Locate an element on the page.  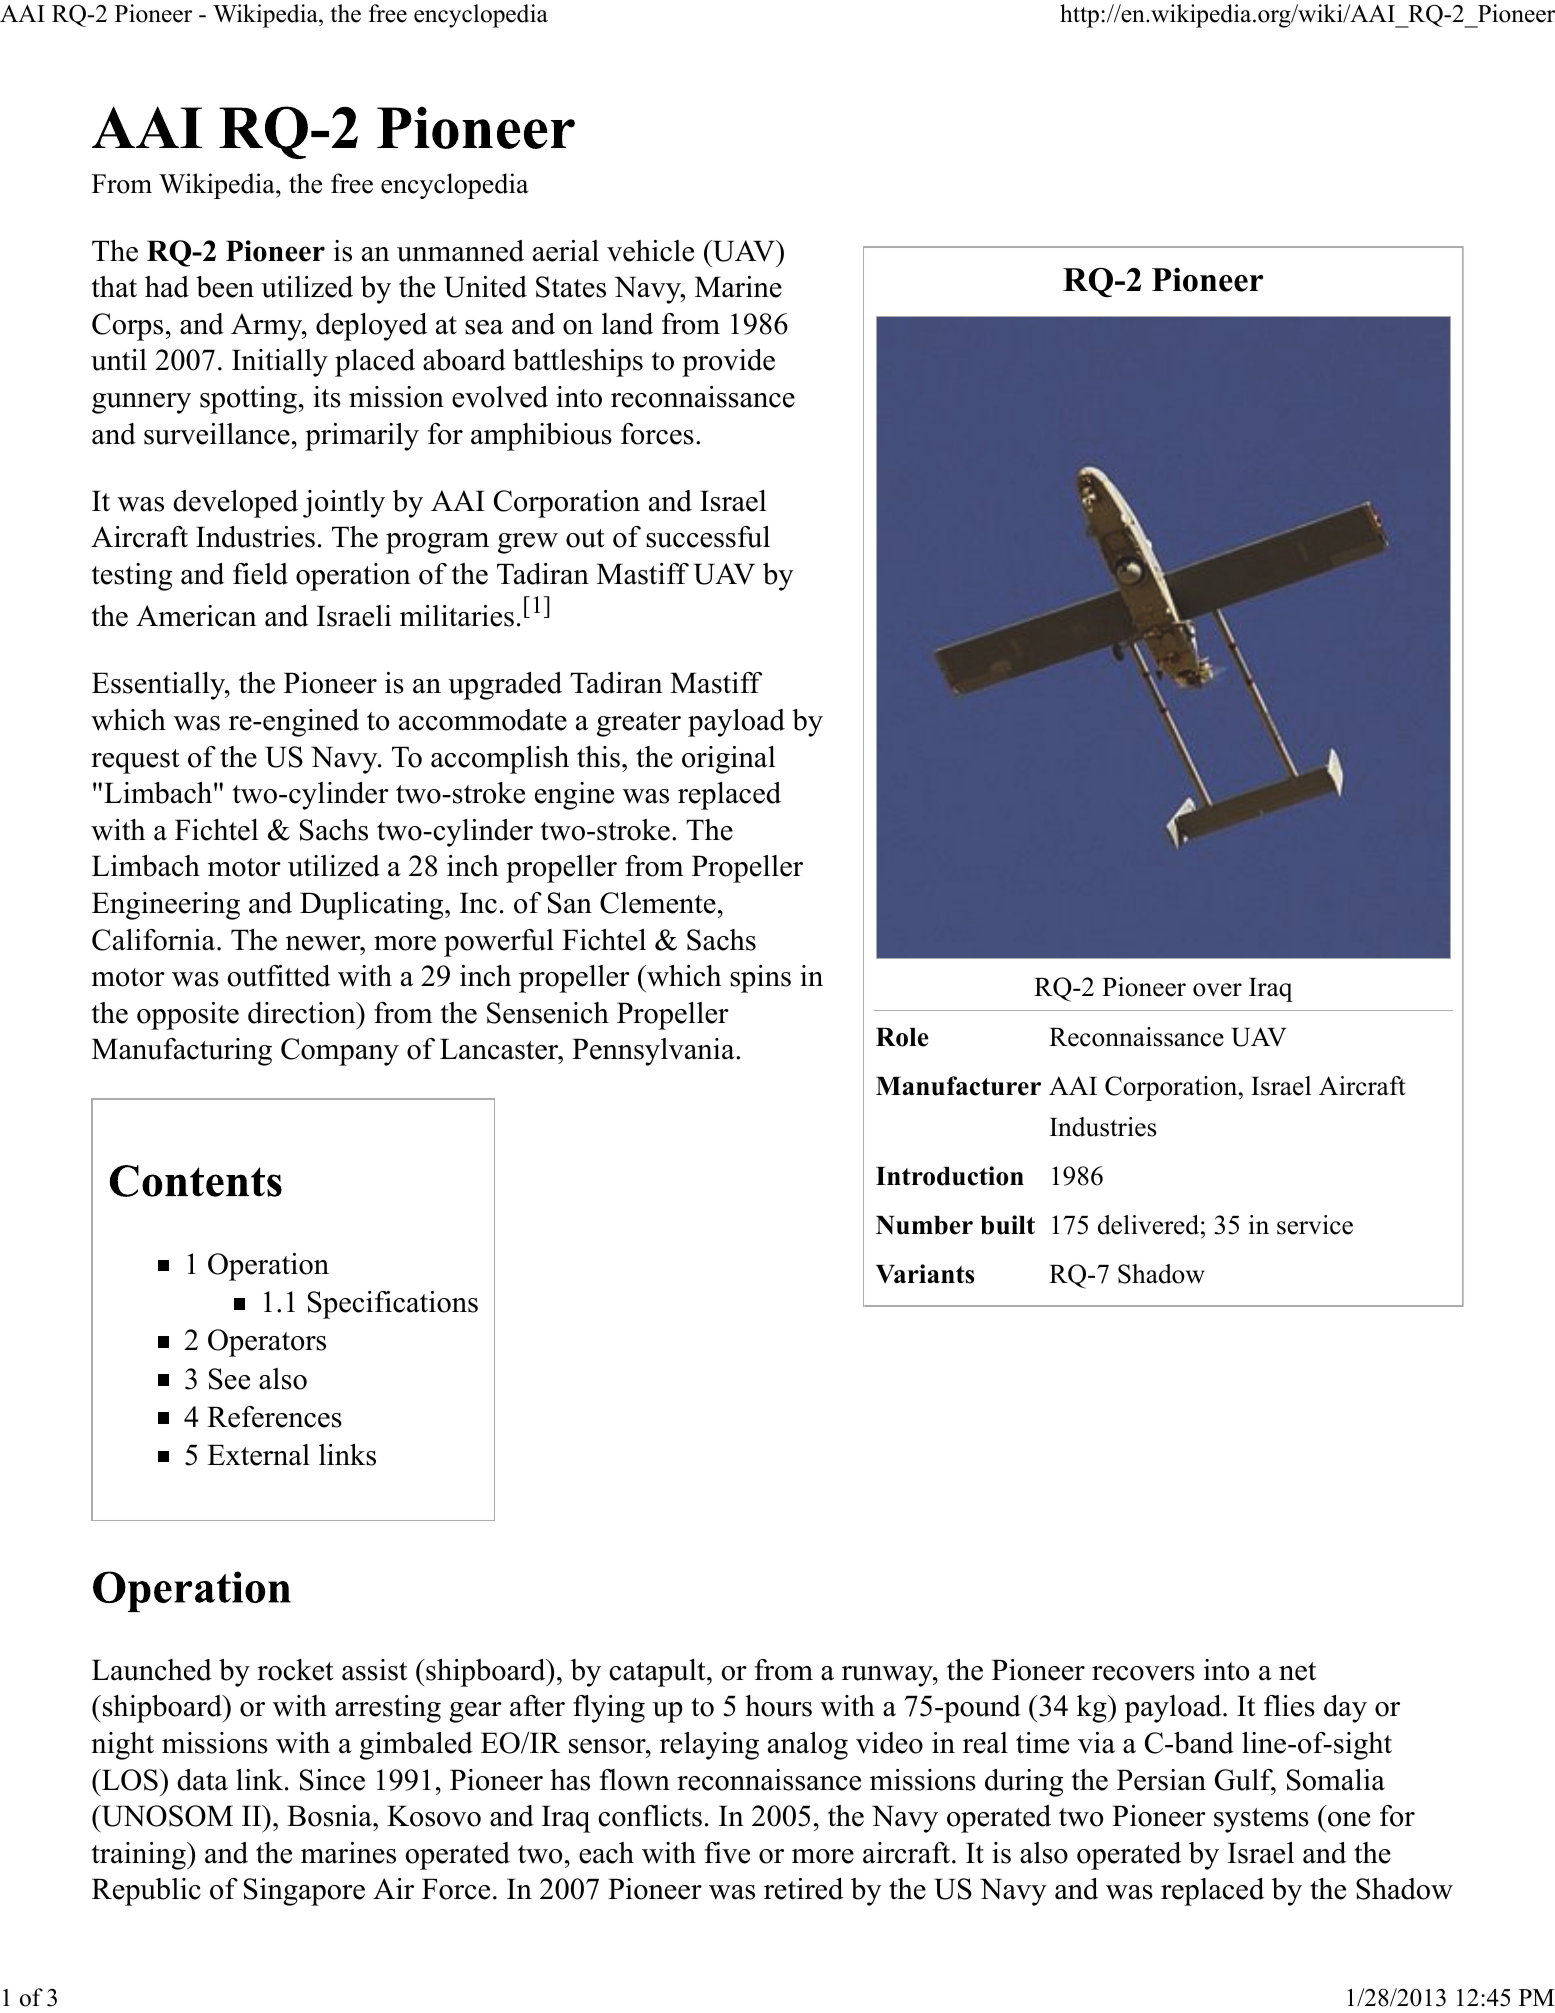
vehicle is located at coordinates (650, 251).
